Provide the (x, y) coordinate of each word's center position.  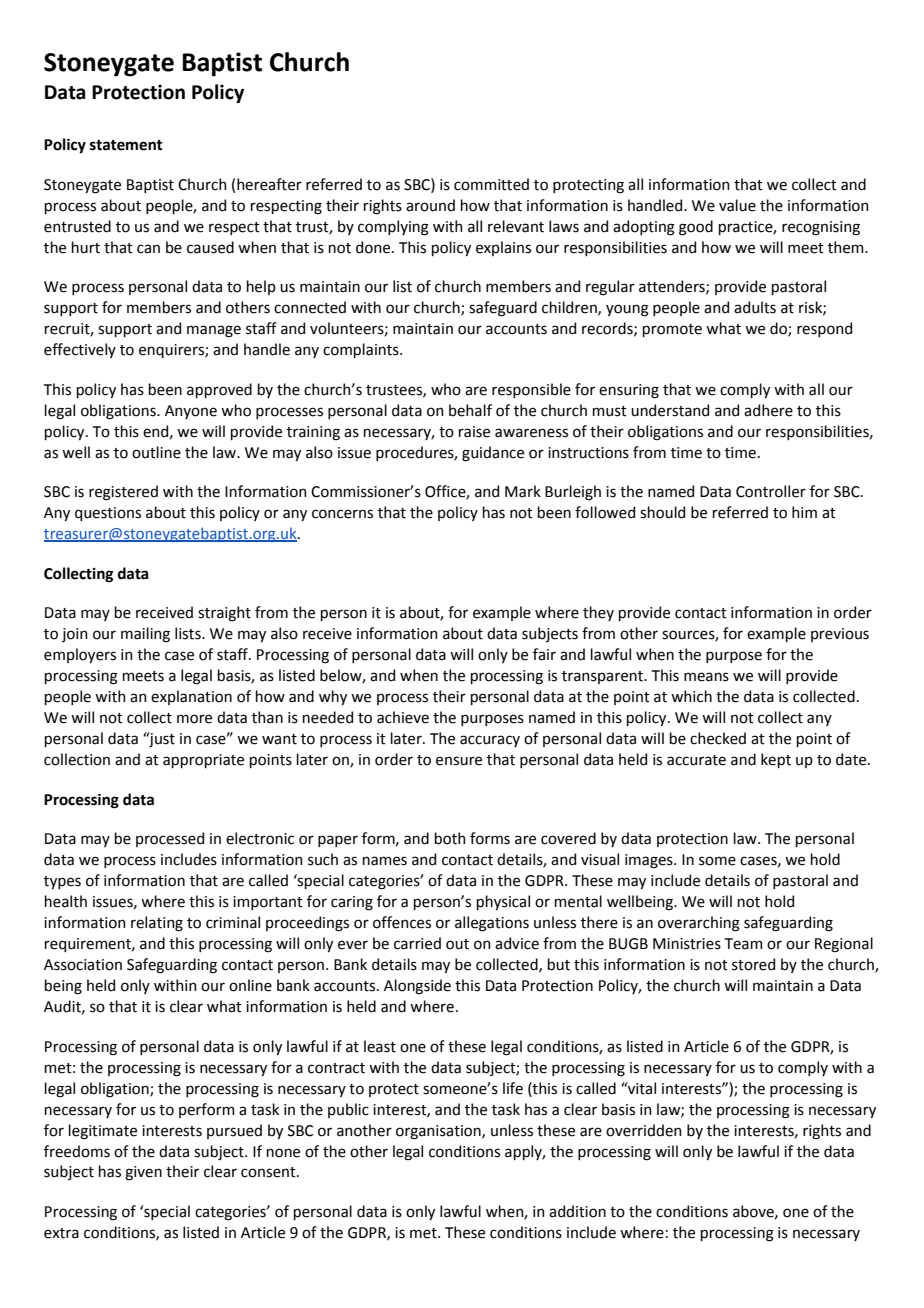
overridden (644, 1130)
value (737, 205)
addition (577, 1211)
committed (491, 184)
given (143, 1173)
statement (126, 145)
